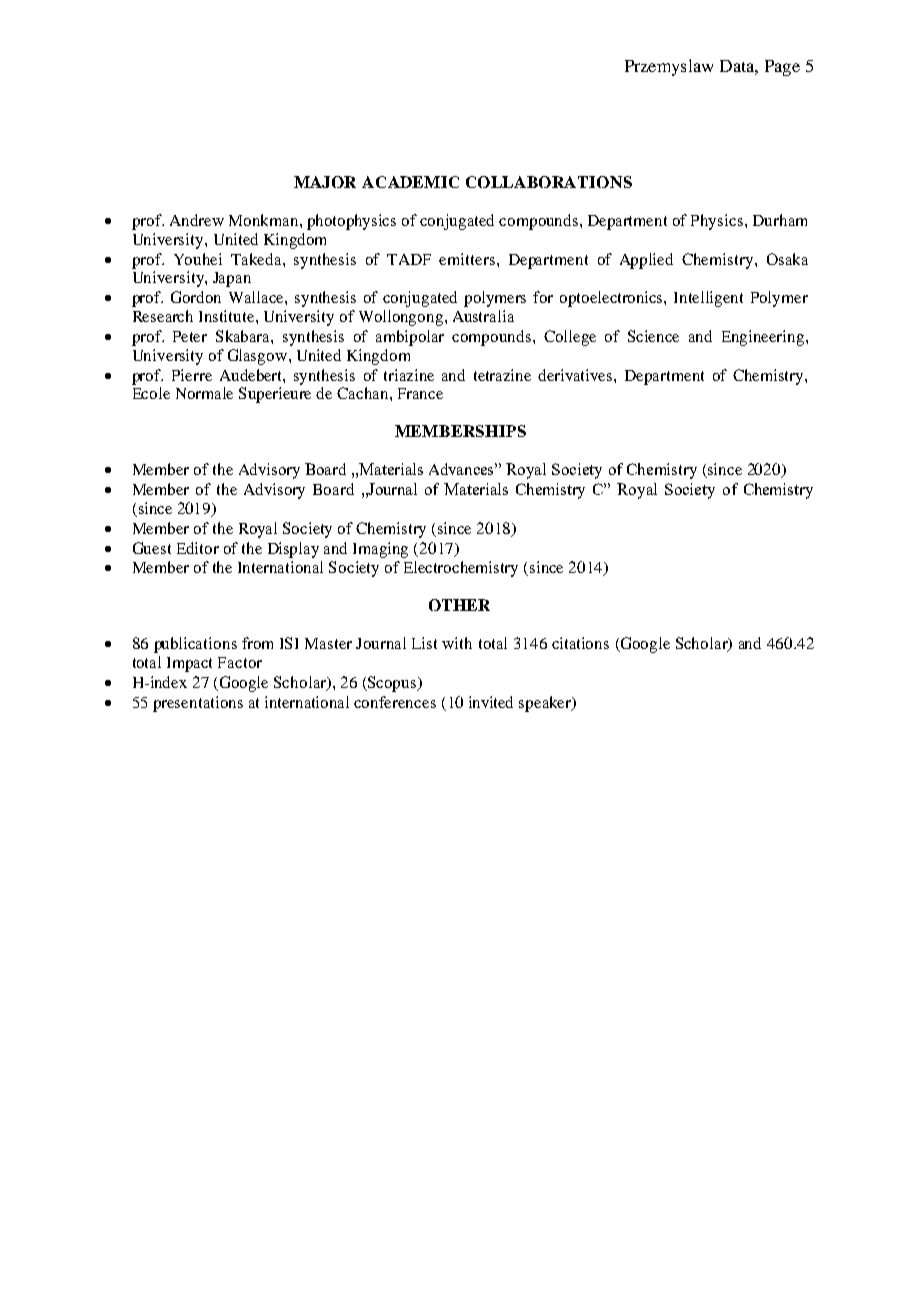 Image resolution: width=924 pixels, height=1308 pixels. Describe the element at coordinates (204, 393) in the page. I see `Normale` at that location.
